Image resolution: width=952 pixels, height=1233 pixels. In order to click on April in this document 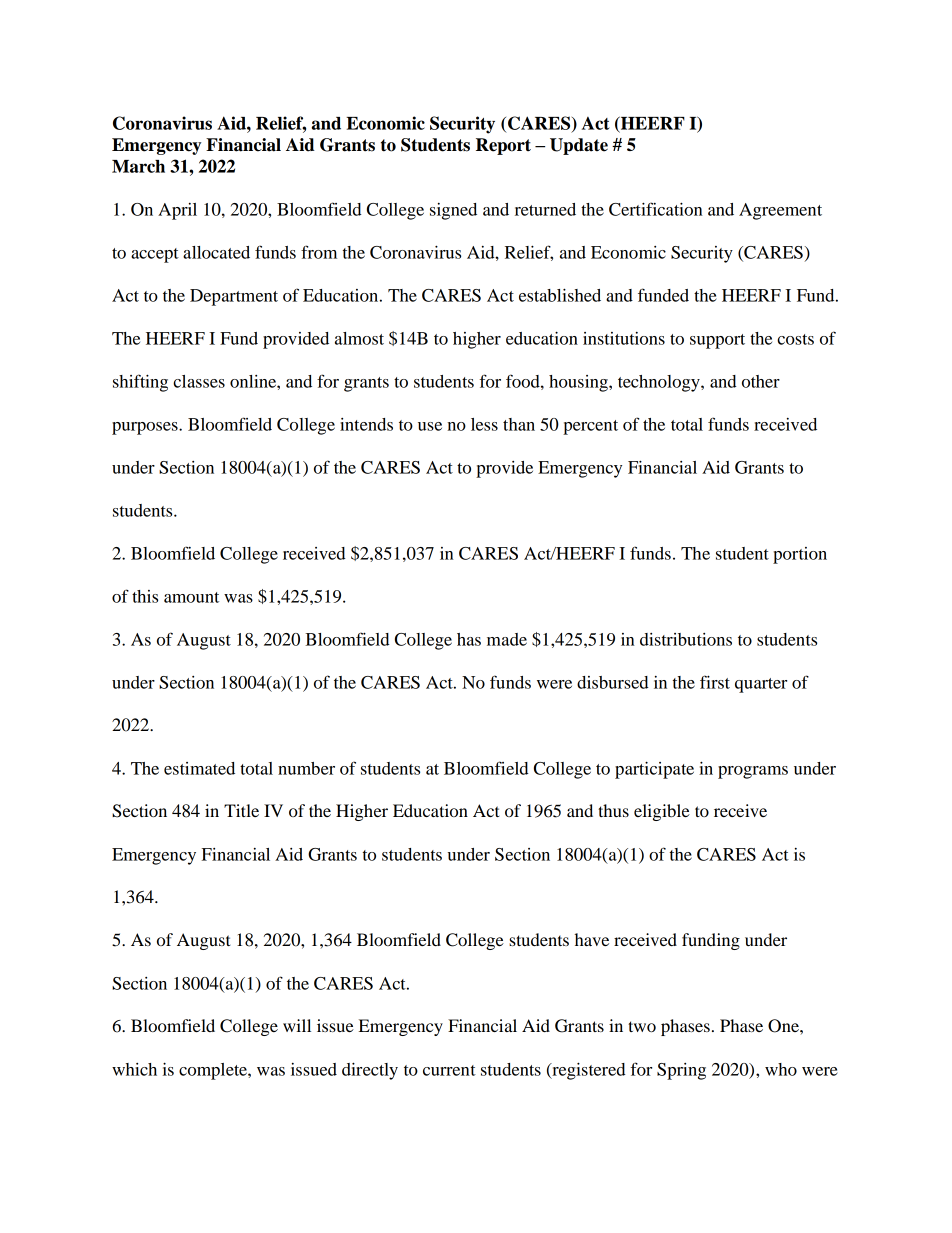, I will do `click(177, 211)`.
